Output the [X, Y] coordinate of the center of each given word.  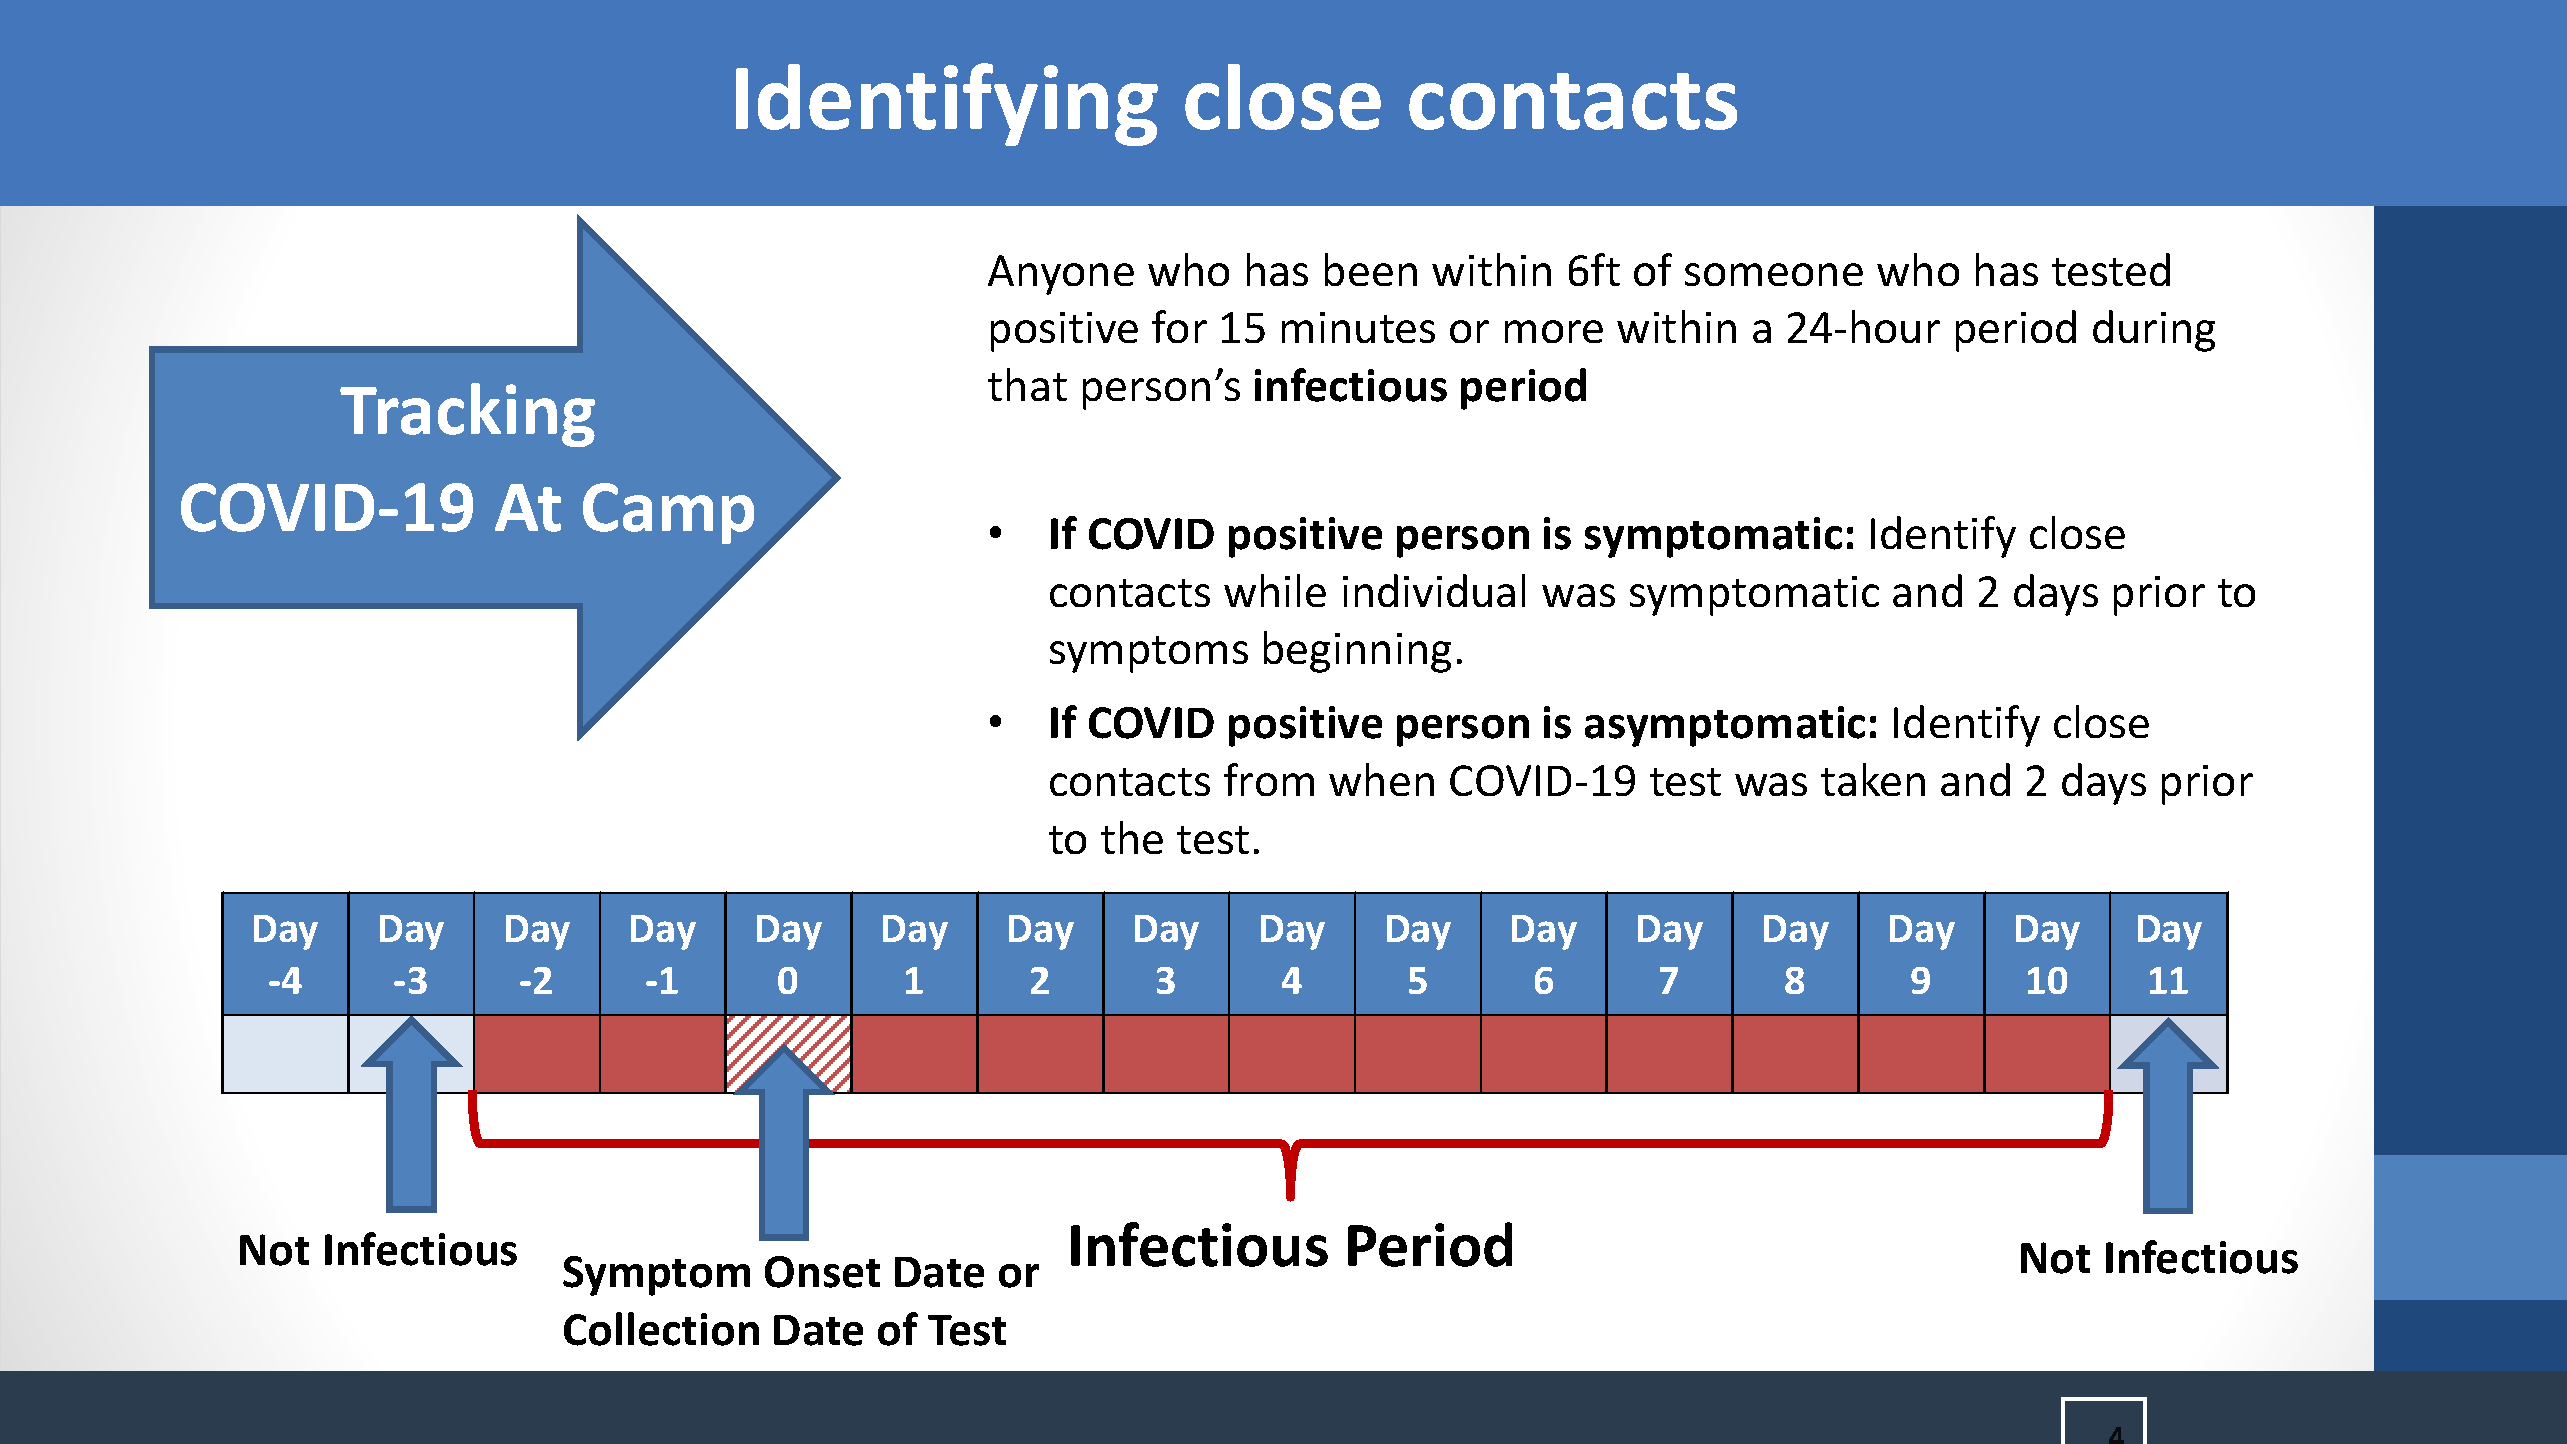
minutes [1358, 327]
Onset [822, 1272]
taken [1873, 779]
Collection [661, 1329]
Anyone [1061, 275]
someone [1774, 274]
